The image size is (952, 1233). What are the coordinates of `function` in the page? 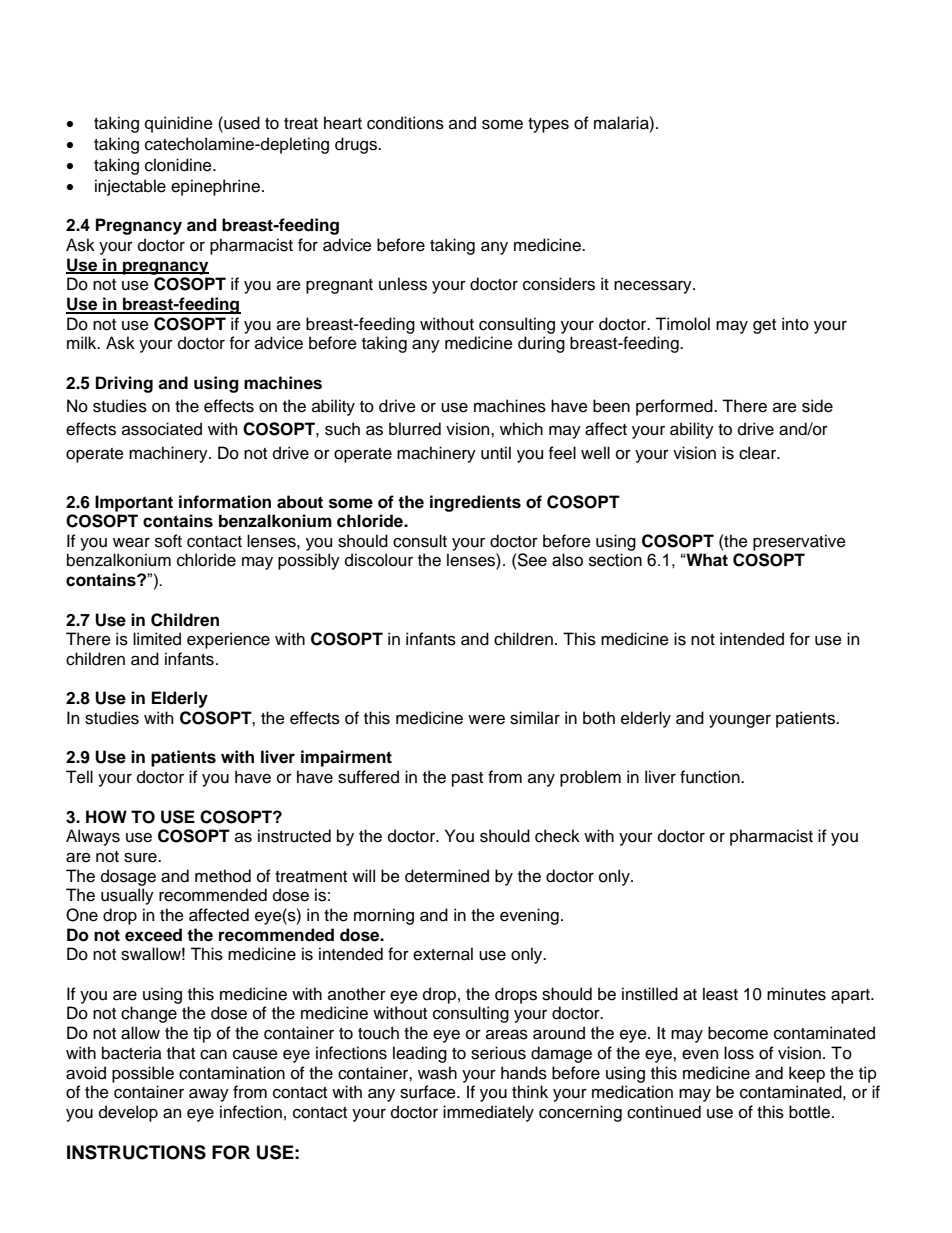 It's located at (711, 777).
